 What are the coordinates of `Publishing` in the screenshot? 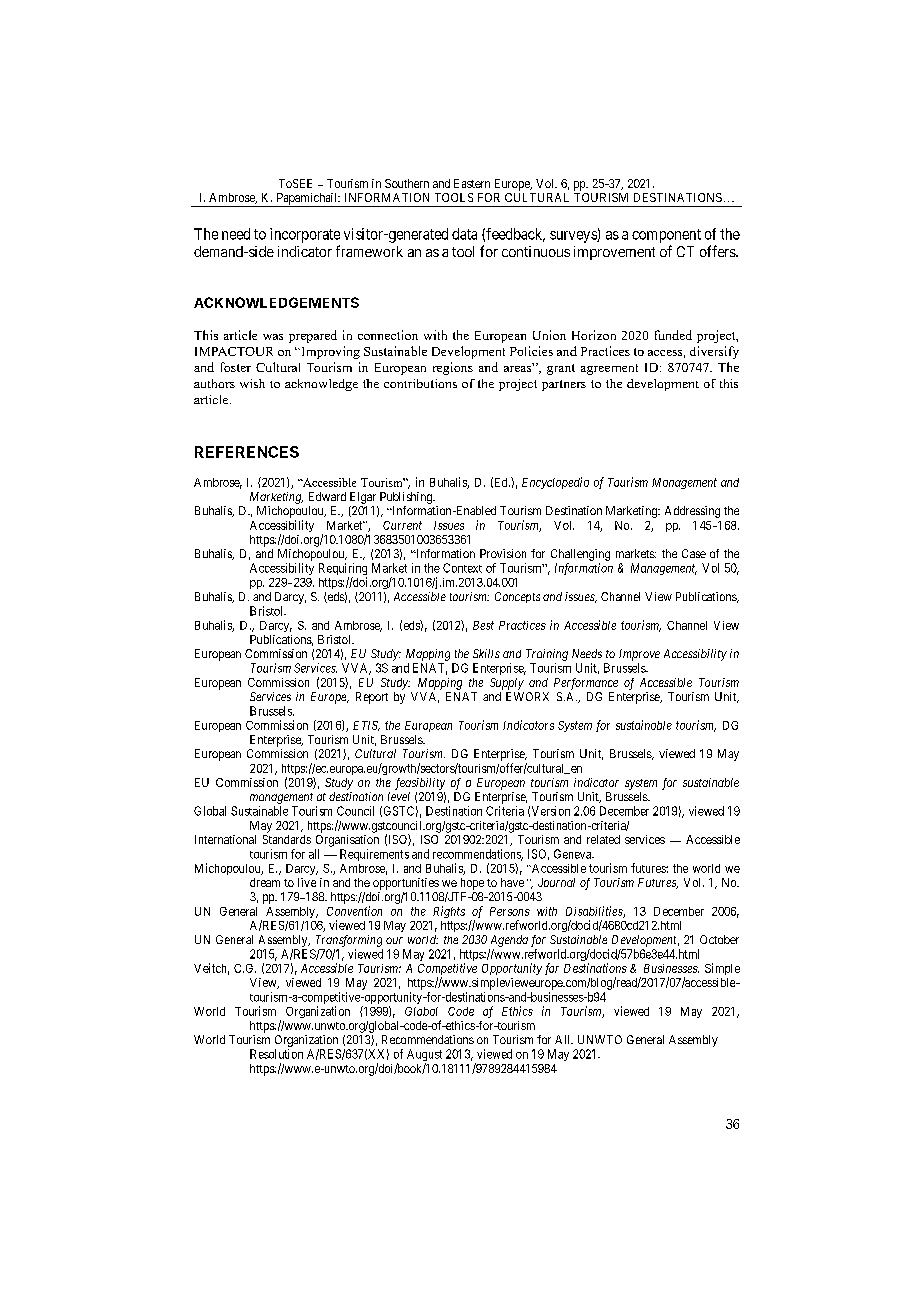 It's located at (407, 498).
